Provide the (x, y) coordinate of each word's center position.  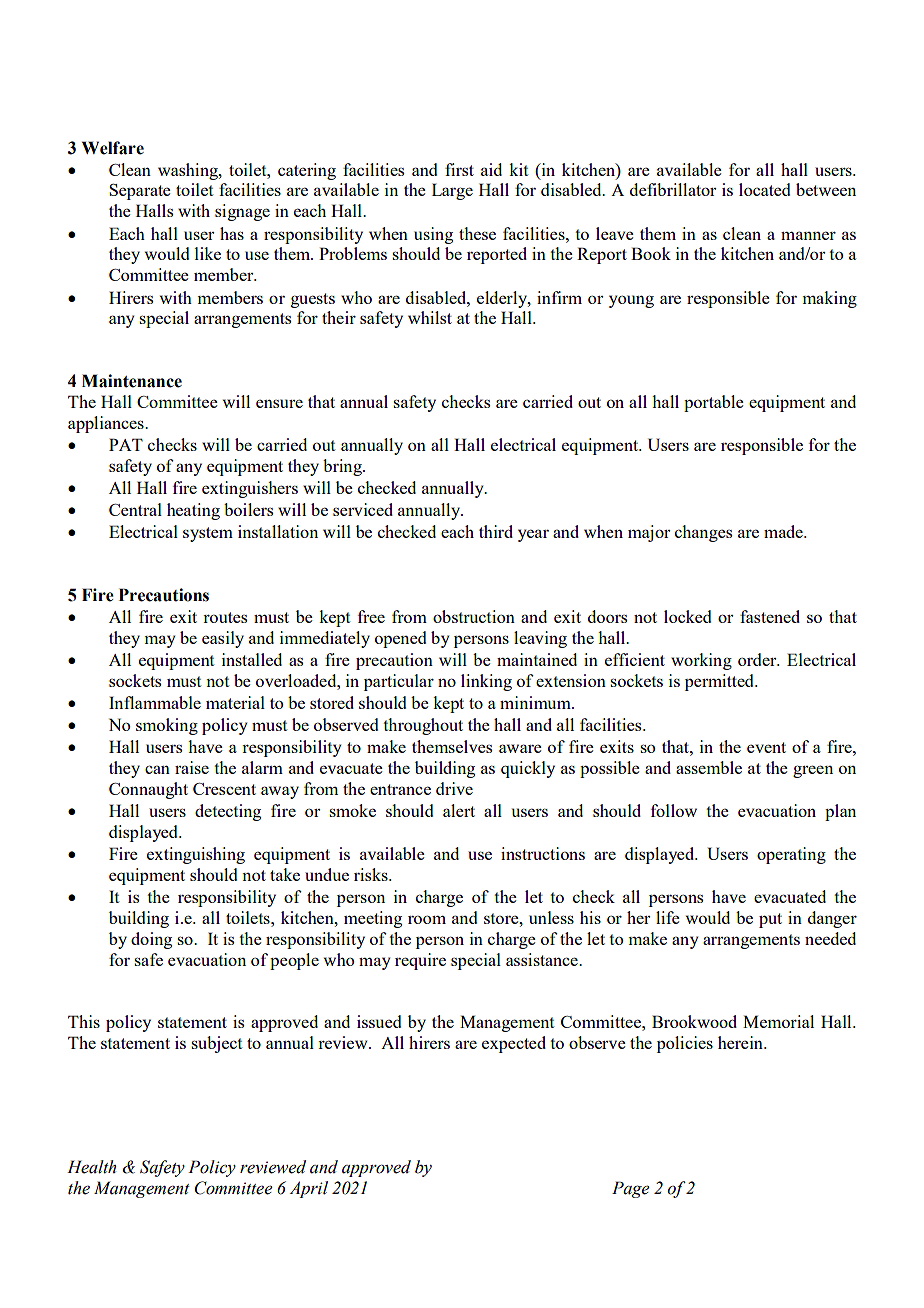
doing (151, 940)
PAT (126, 444)
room (427, 919)
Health (91, 1167)
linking (486, 682)
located (764, 189)
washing (189, 171)
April (308, 1189)
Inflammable (155, 702)
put (770, 920)
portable (714, 403)
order (758, 659)
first (459, 169)
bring (343, 467)
